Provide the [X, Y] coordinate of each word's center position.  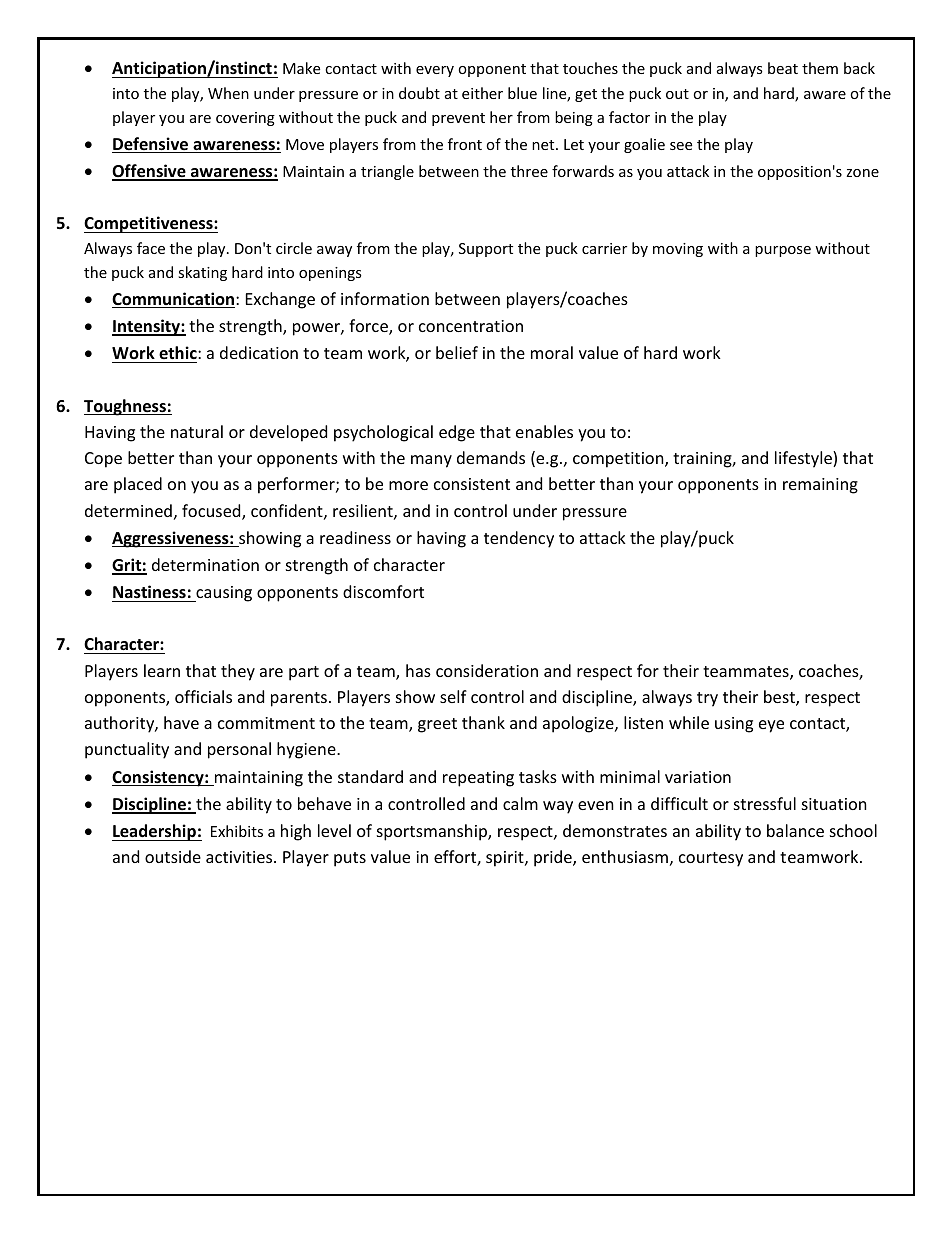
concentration [471, 326]
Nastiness [149, 592]
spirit [506, 859]
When [228, 93]
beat [783, 68]
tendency [519, 539]
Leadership [155, 832]
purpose [783, 251]
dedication [259, 352]
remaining [820, 486]
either [482, 93]
